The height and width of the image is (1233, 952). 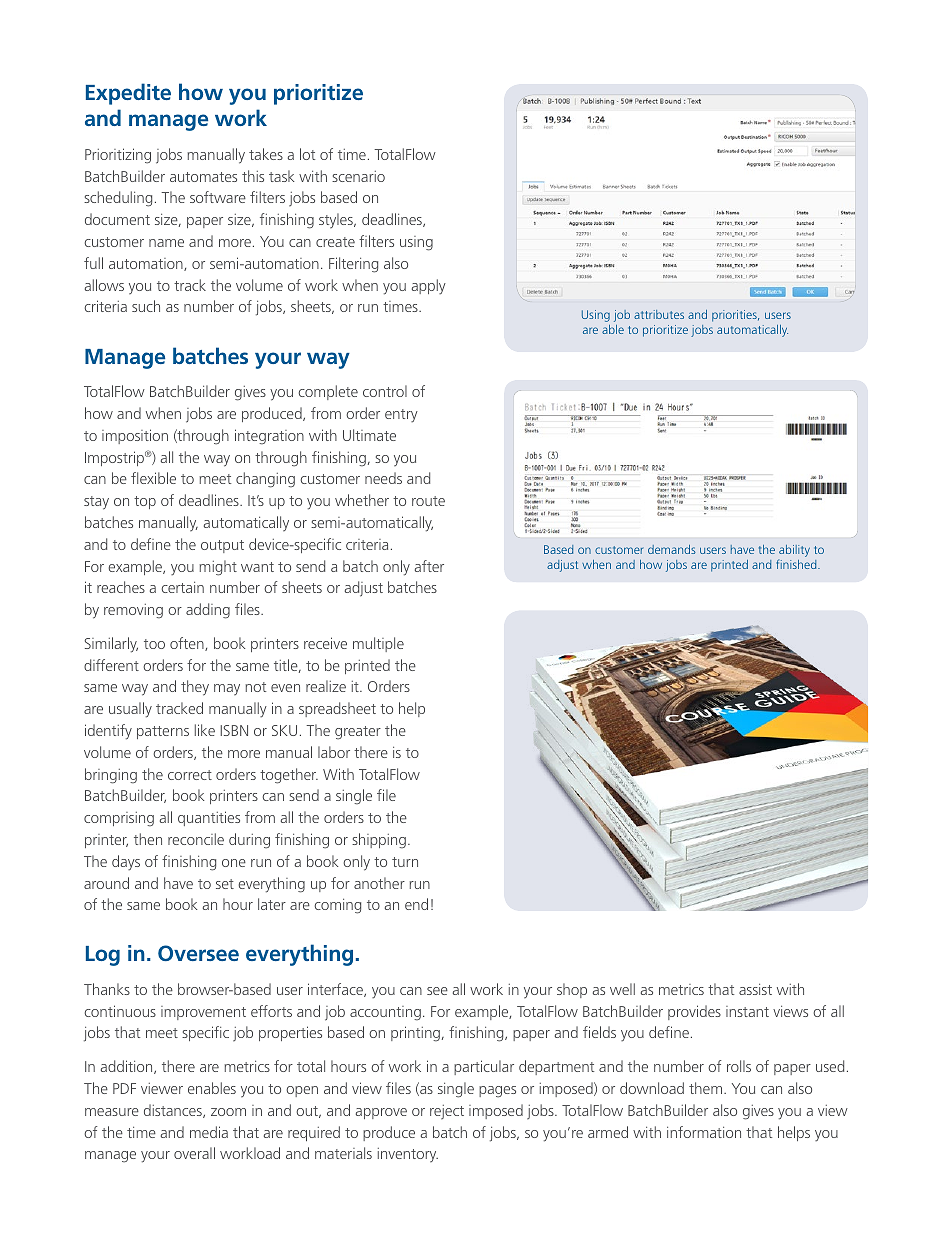 I want to click on distances, so click(x=174, y=1111).
